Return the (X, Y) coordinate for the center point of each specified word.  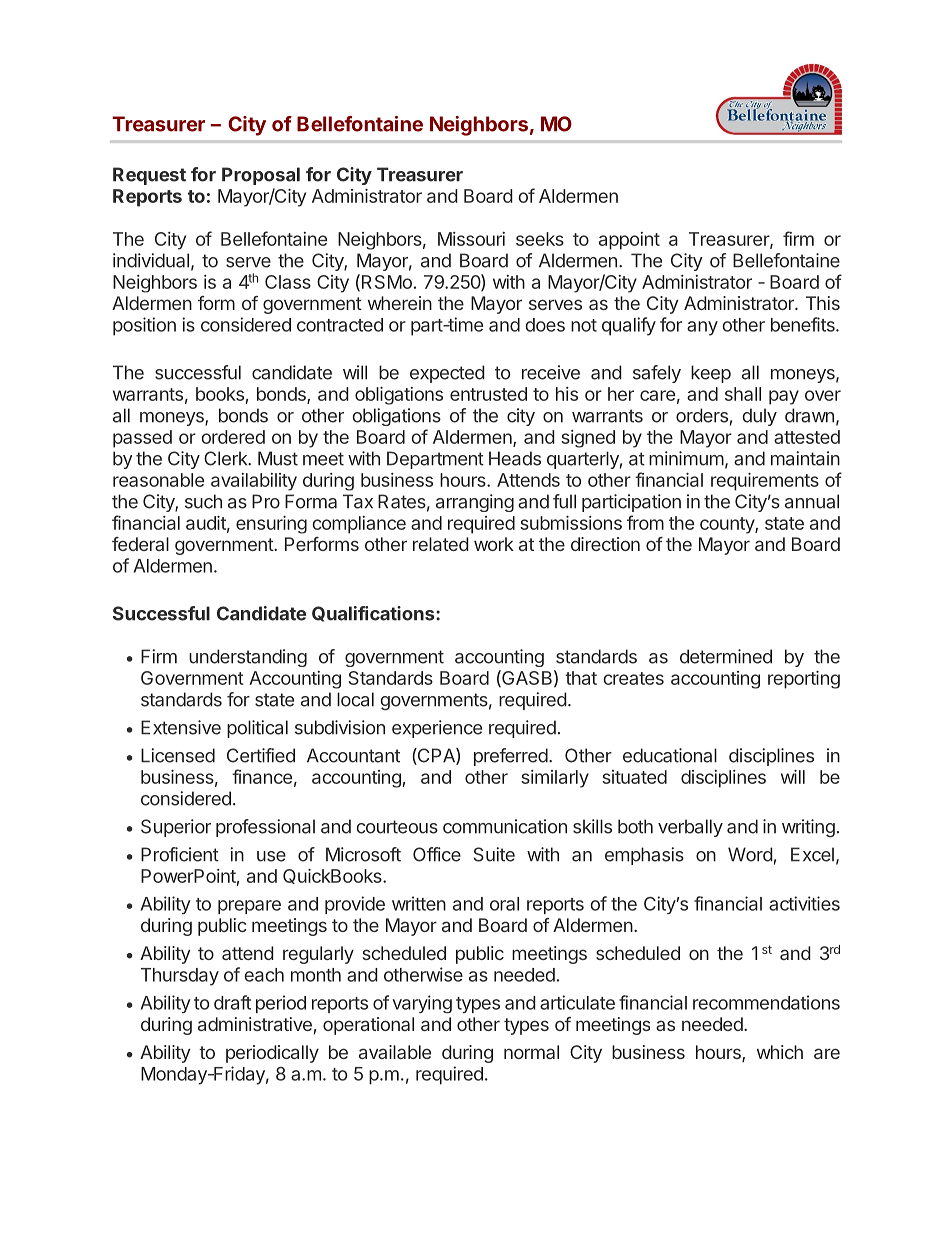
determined (726, 656)
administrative (255, 1024)
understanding (248, 658)
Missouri (471, 239)
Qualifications (374, 614)
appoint (629, 241)
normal (531, 1052)
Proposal (261, 176)
